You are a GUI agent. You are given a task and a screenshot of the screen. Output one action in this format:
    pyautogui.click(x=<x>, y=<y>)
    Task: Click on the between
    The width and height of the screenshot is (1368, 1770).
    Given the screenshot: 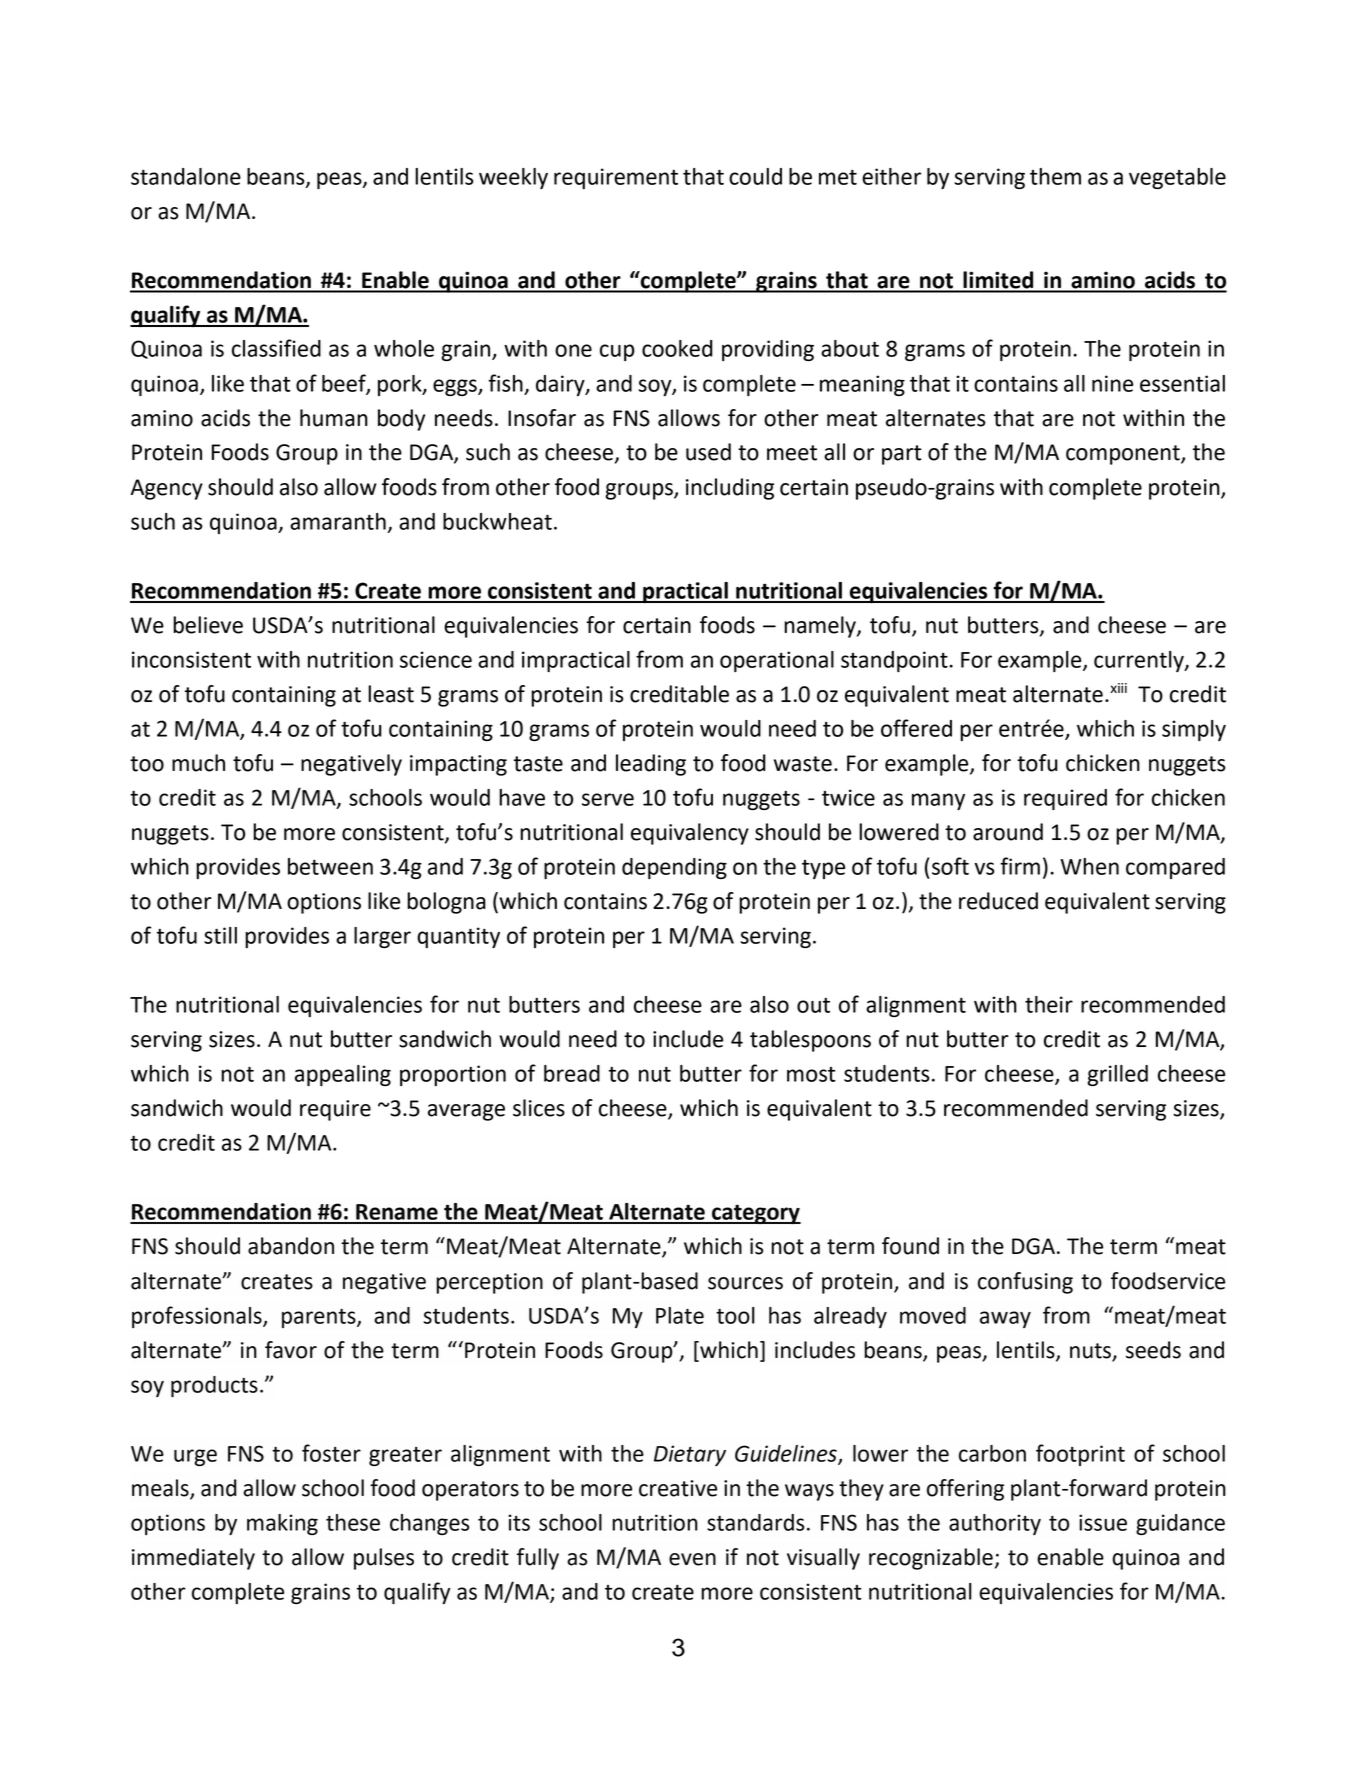 What is the action you would take?
    pyautogui.click(x=330, y=866)
